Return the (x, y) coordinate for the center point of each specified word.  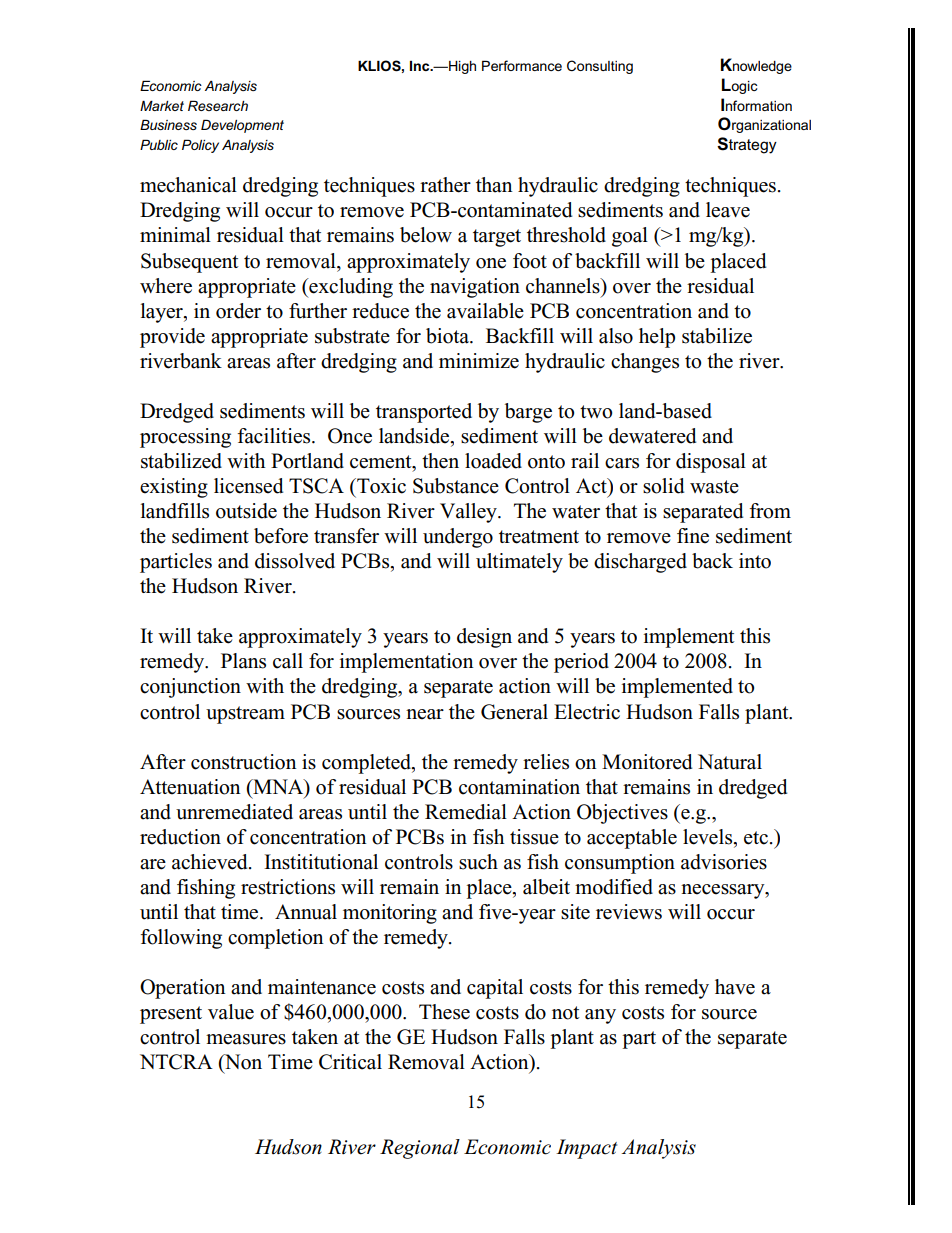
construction (244, 762)
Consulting (600, 67)
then (440, 461)
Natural (730, 762)
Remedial (466, 812)
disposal (711, 463)
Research (218, 105)
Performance (522, 65)
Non (242, 1062)
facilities (275, 436)
